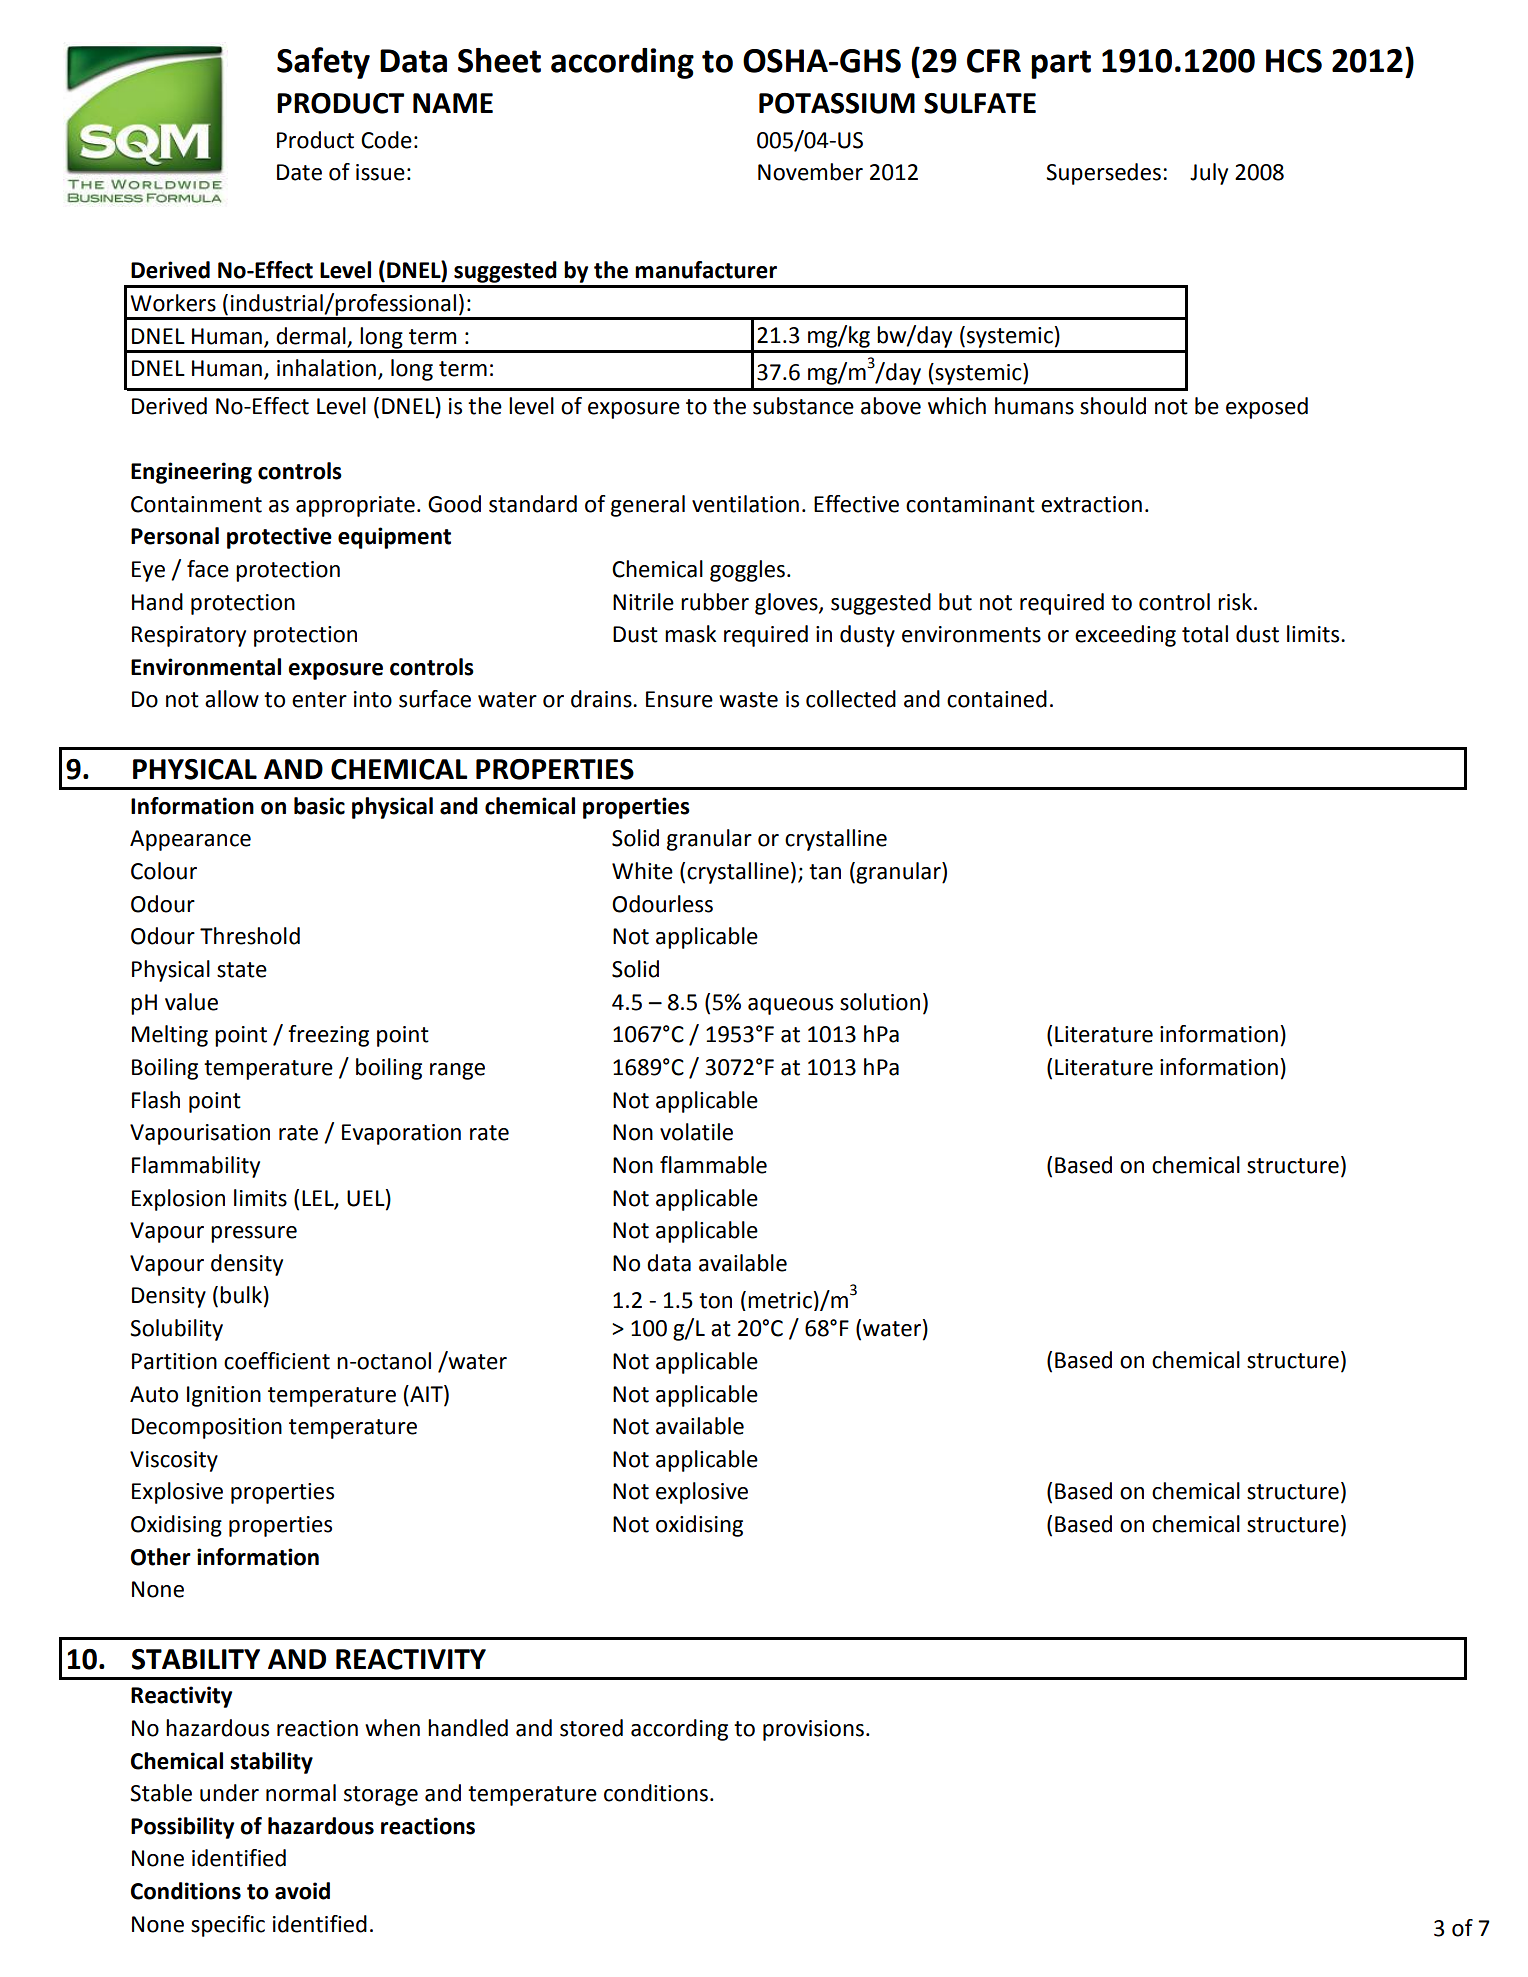 The image size is (1528, 1977). I want to click on contained, so click(997, 699).
